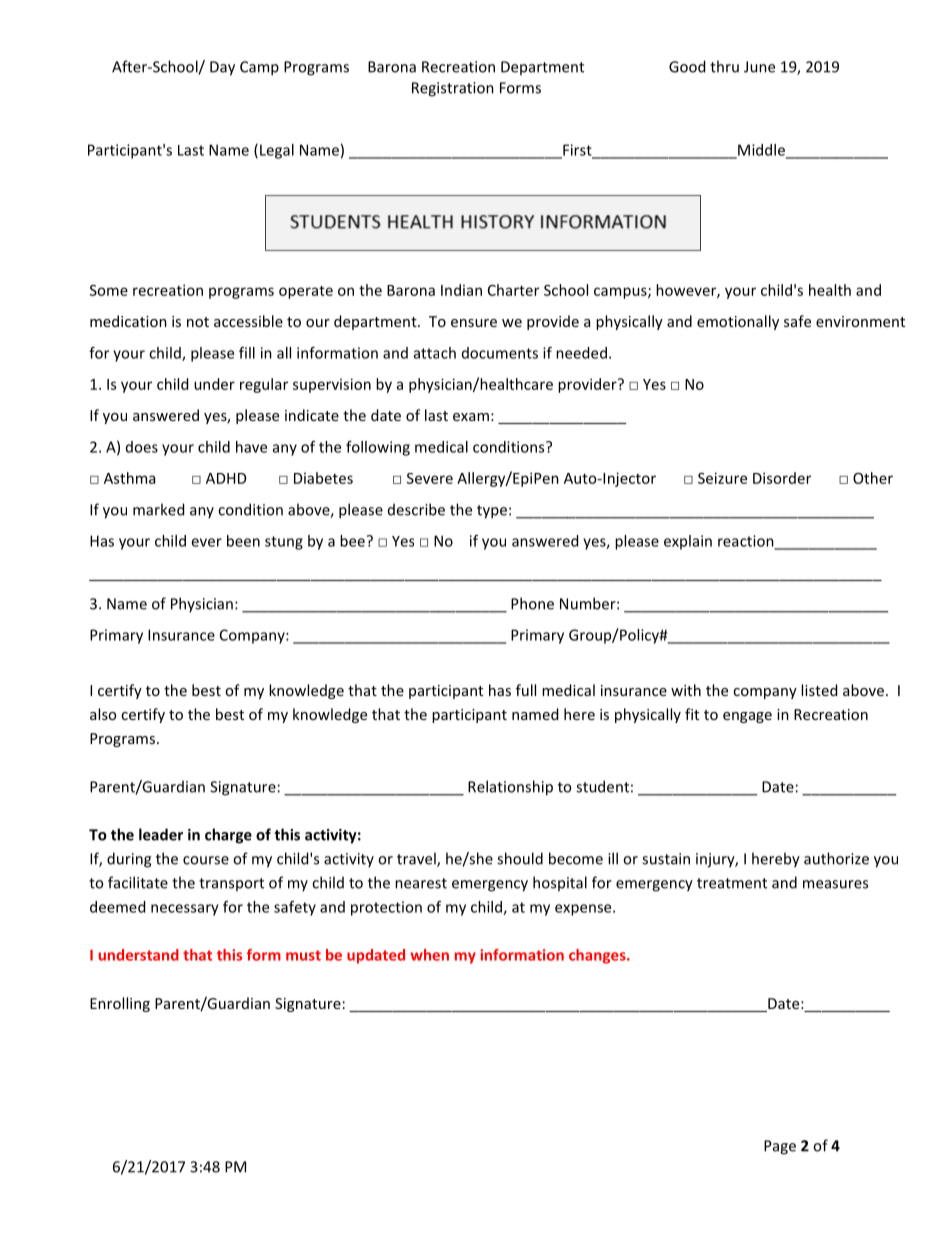  I want to click on been, so click(243, 541).
